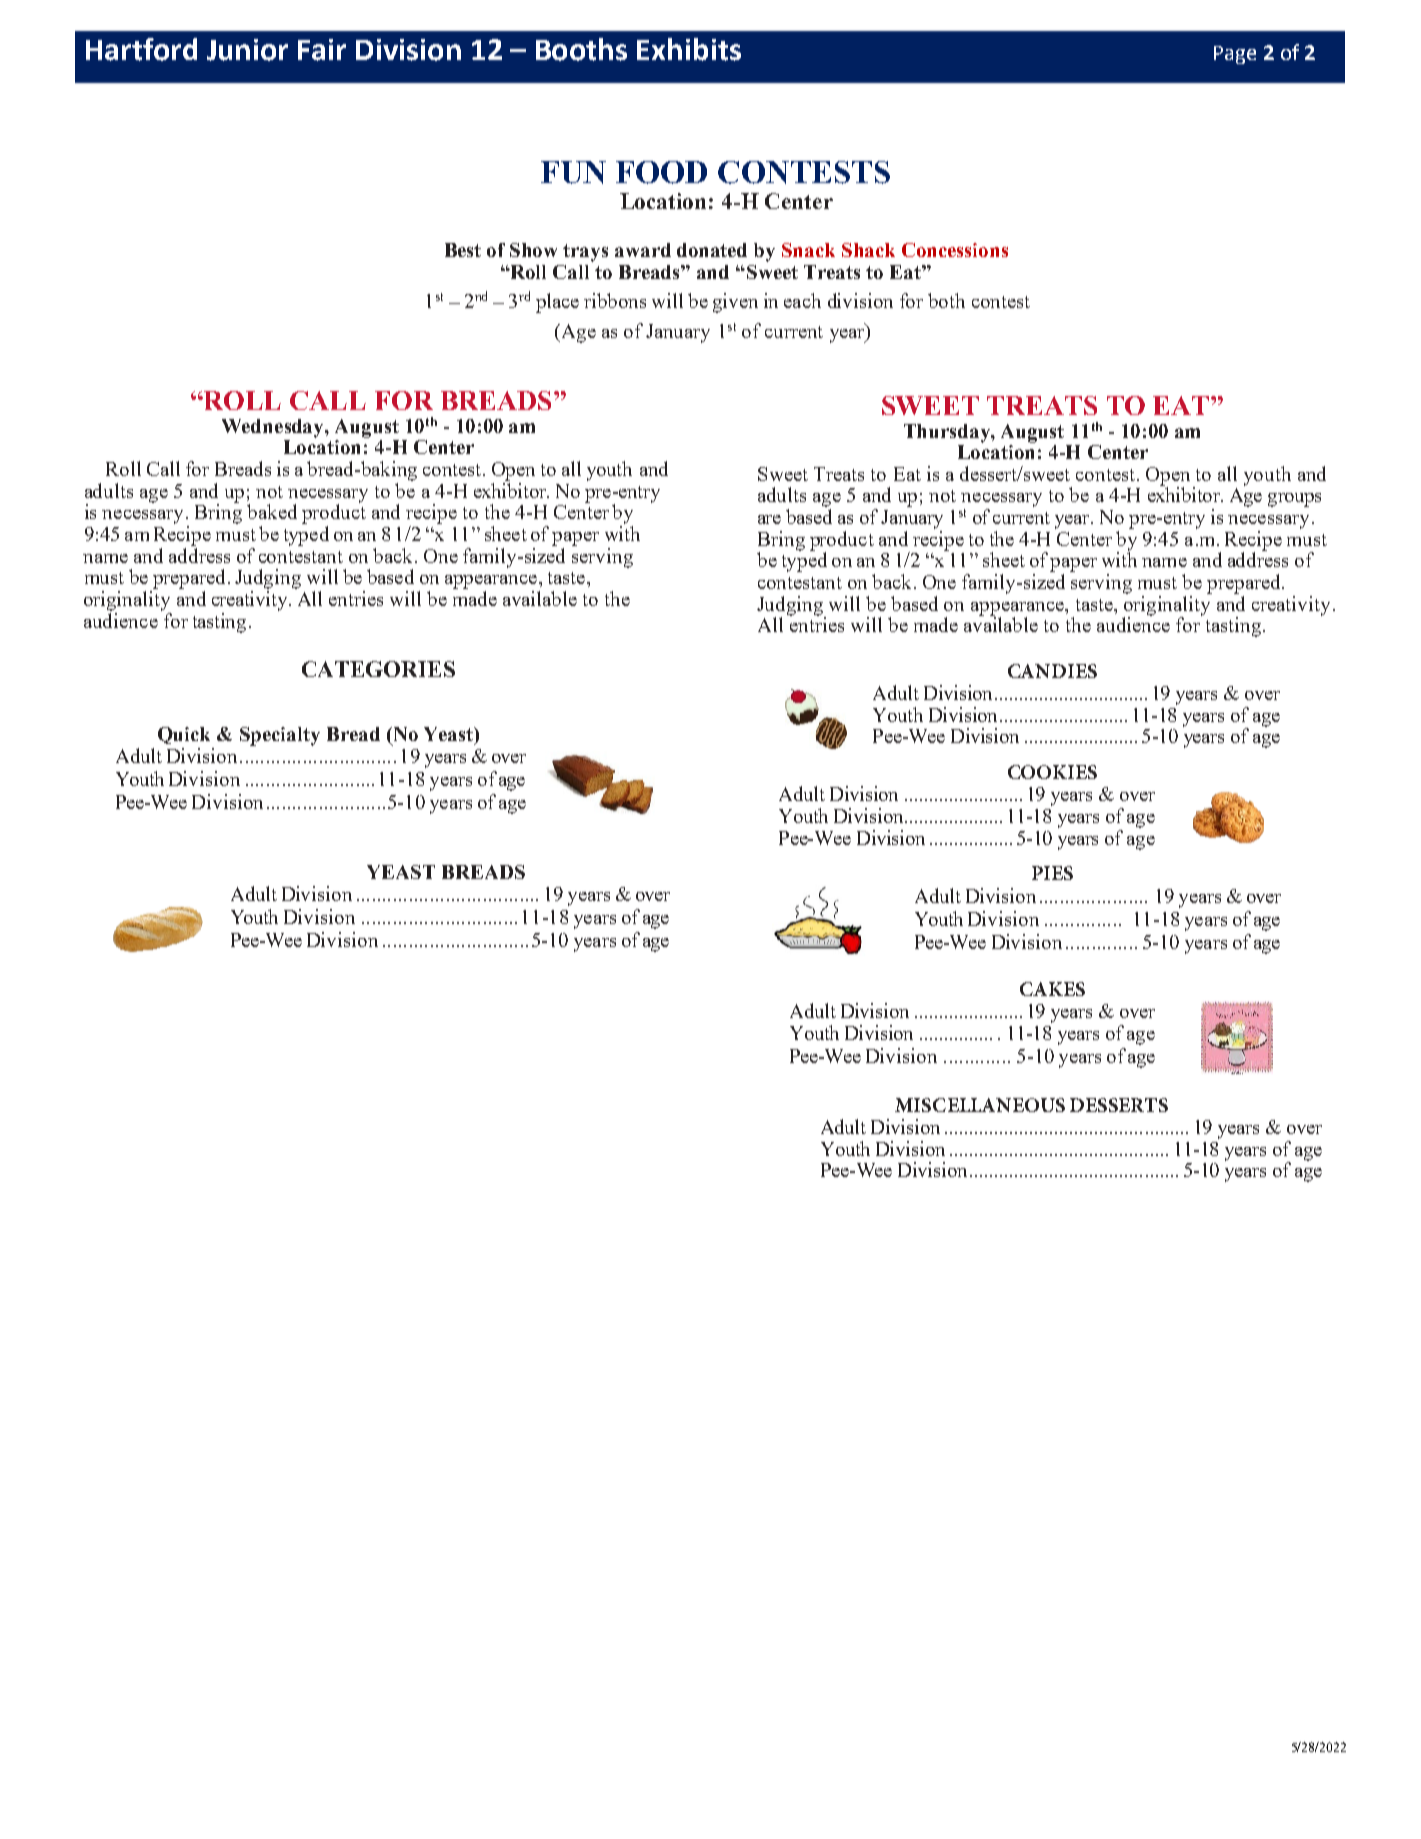  I want to click on PIES, so click(1052, 873).
